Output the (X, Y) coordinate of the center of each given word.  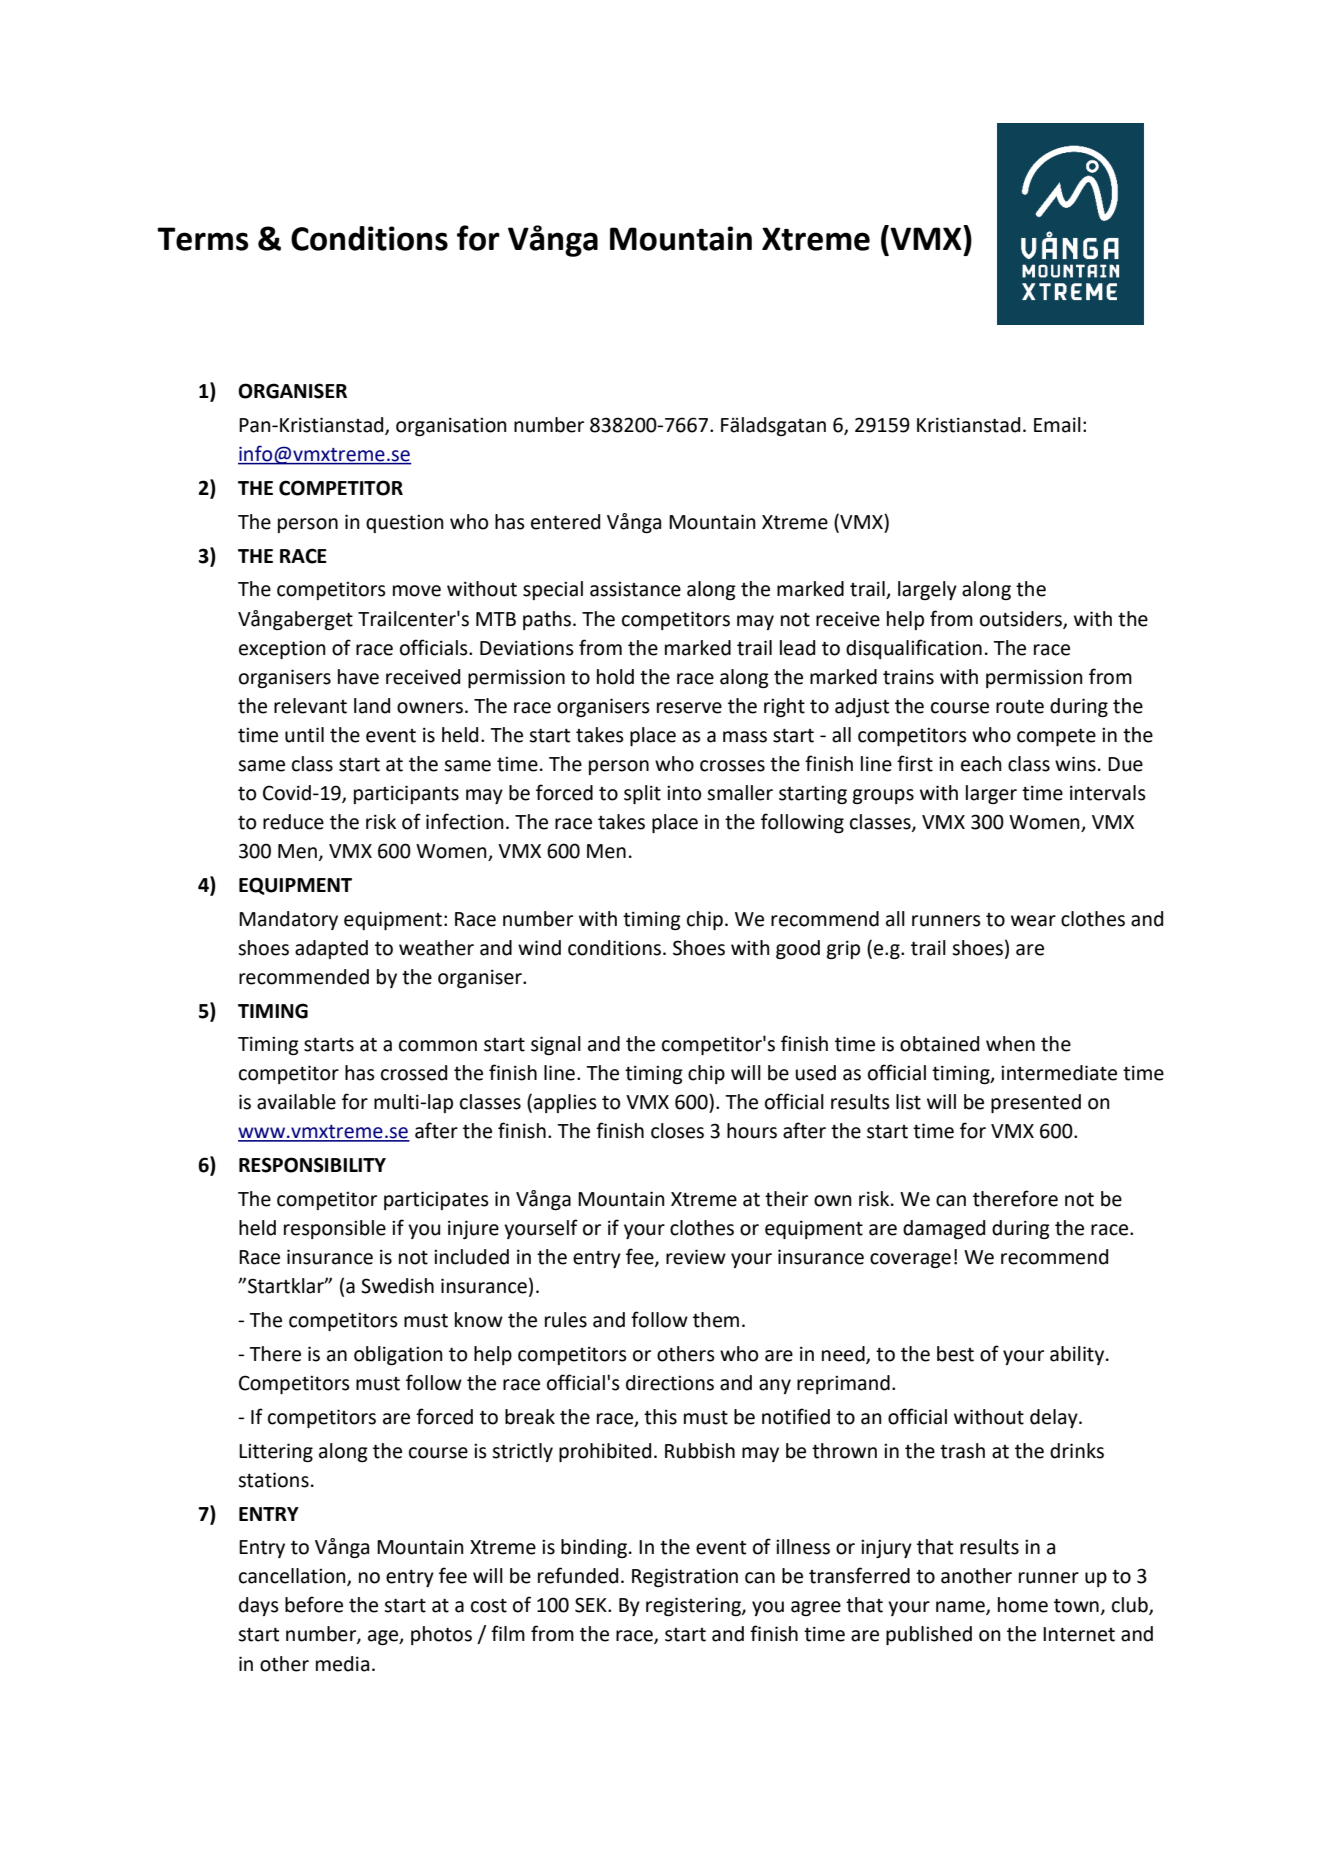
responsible (335, 1229)
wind (539, 948)
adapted (331, 949)
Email (1057, 425)
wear (1033, 921)
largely (927, 590)
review (696, 1257)
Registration (685, 1577)
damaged (944, 1229)
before (314, 1604)
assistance (635, 589)
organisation (451, 426)
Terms (203, 239)
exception (282, 649)
